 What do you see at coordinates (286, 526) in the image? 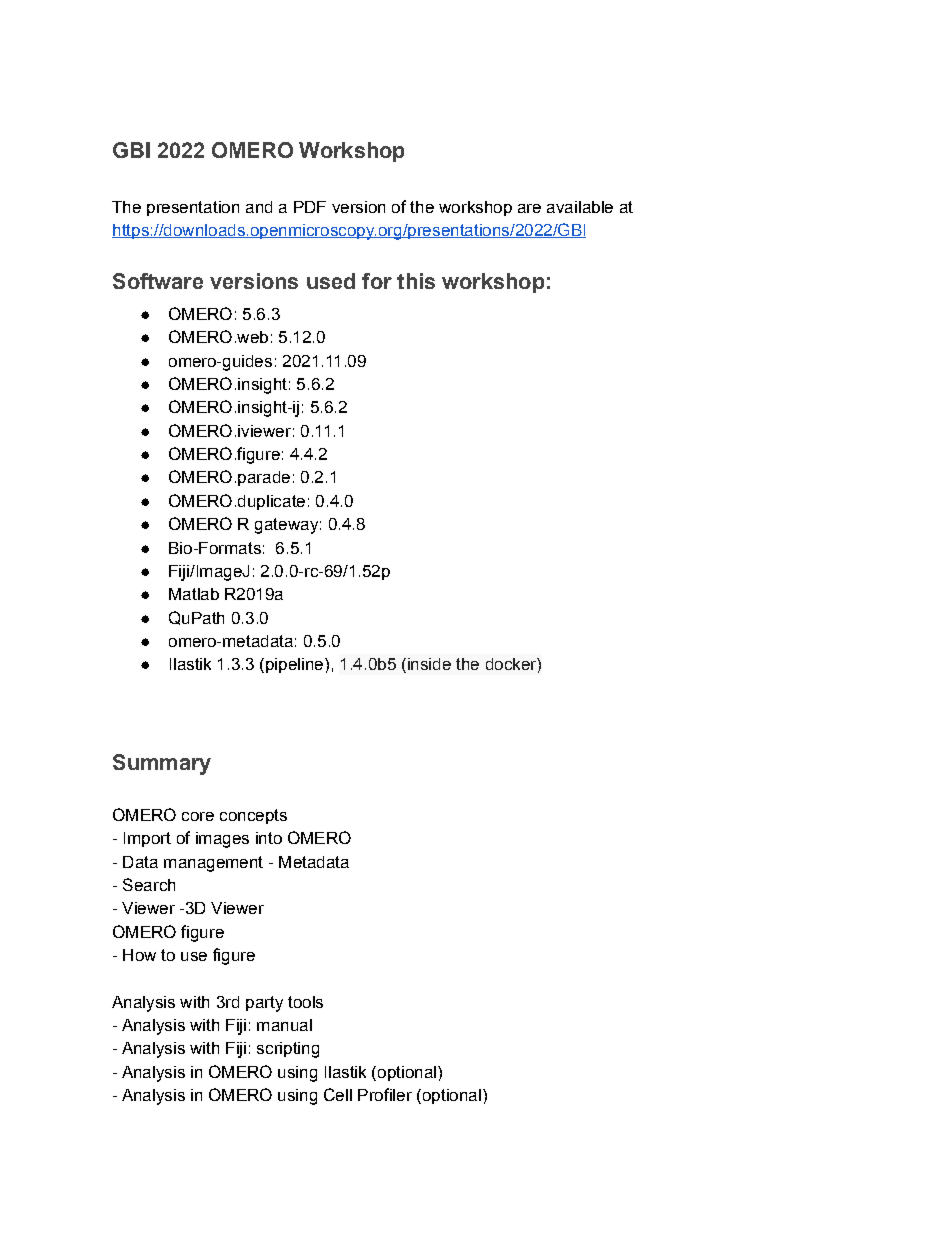
I see `gateway` at bounding box center [286, 526].
